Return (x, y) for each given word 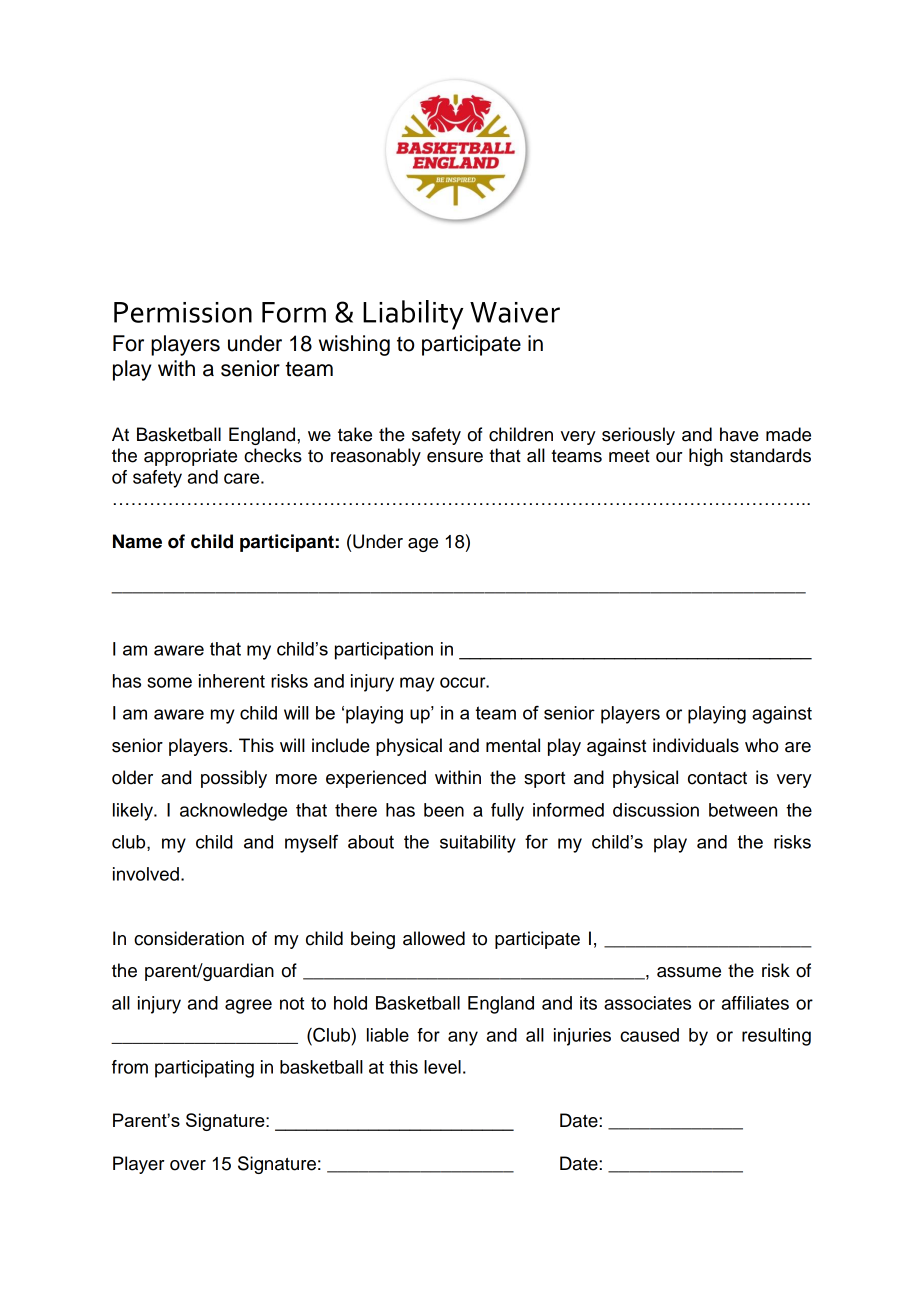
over (188, 1165)
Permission (183, 312)
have (739, 434)
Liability (413, 315)
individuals (696, 745)
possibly (234, 779)
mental (513, 745)
